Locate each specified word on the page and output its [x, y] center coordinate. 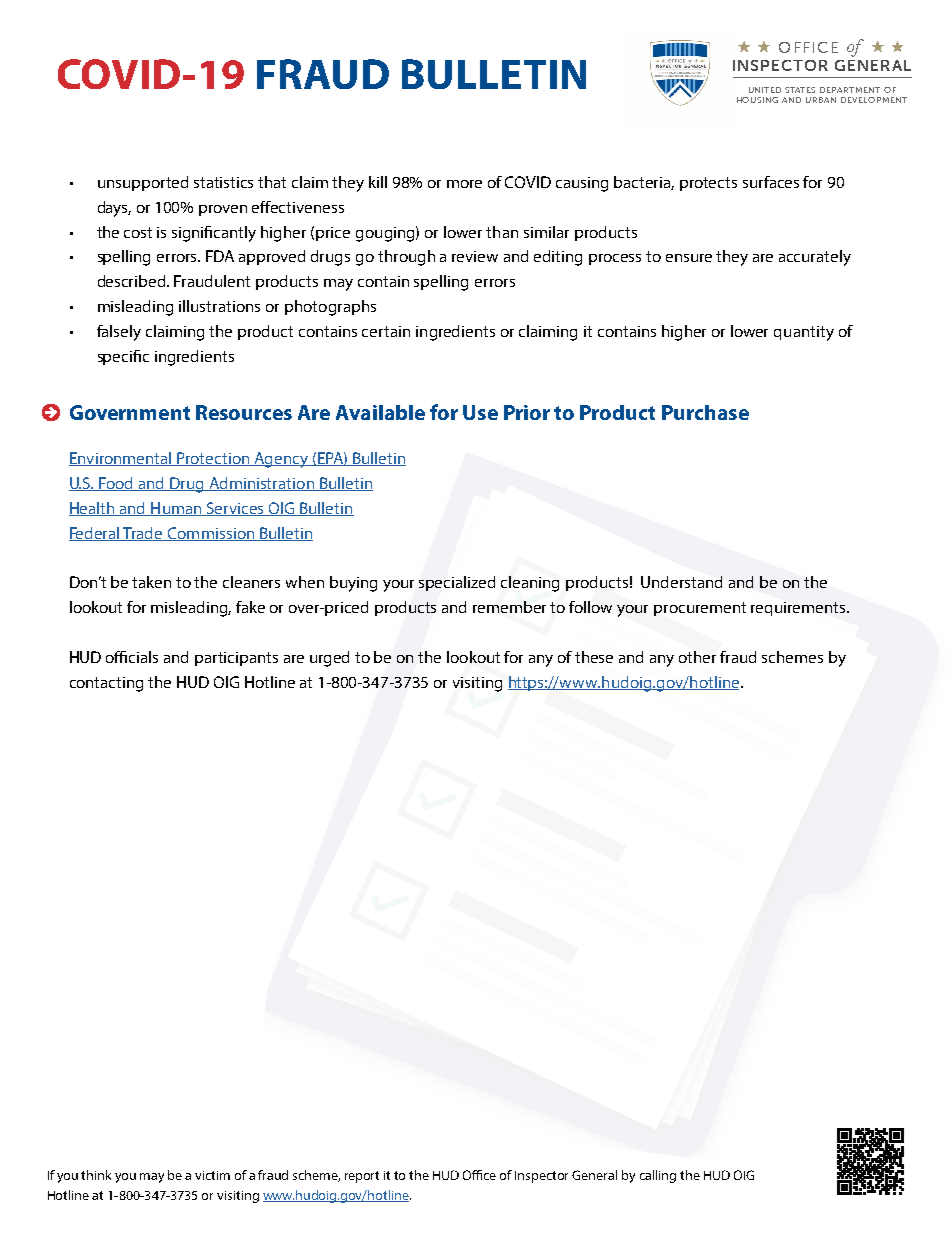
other [697, 657]
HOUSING [757, 100]
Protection [214, 459]
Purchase [705, 412]
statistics [223, 182]
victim [212, 1175]
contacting [106, 684]
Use [480, 412]
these [594, 657]
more [464, 184]
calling [658, 1176]
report [362, 1177]
